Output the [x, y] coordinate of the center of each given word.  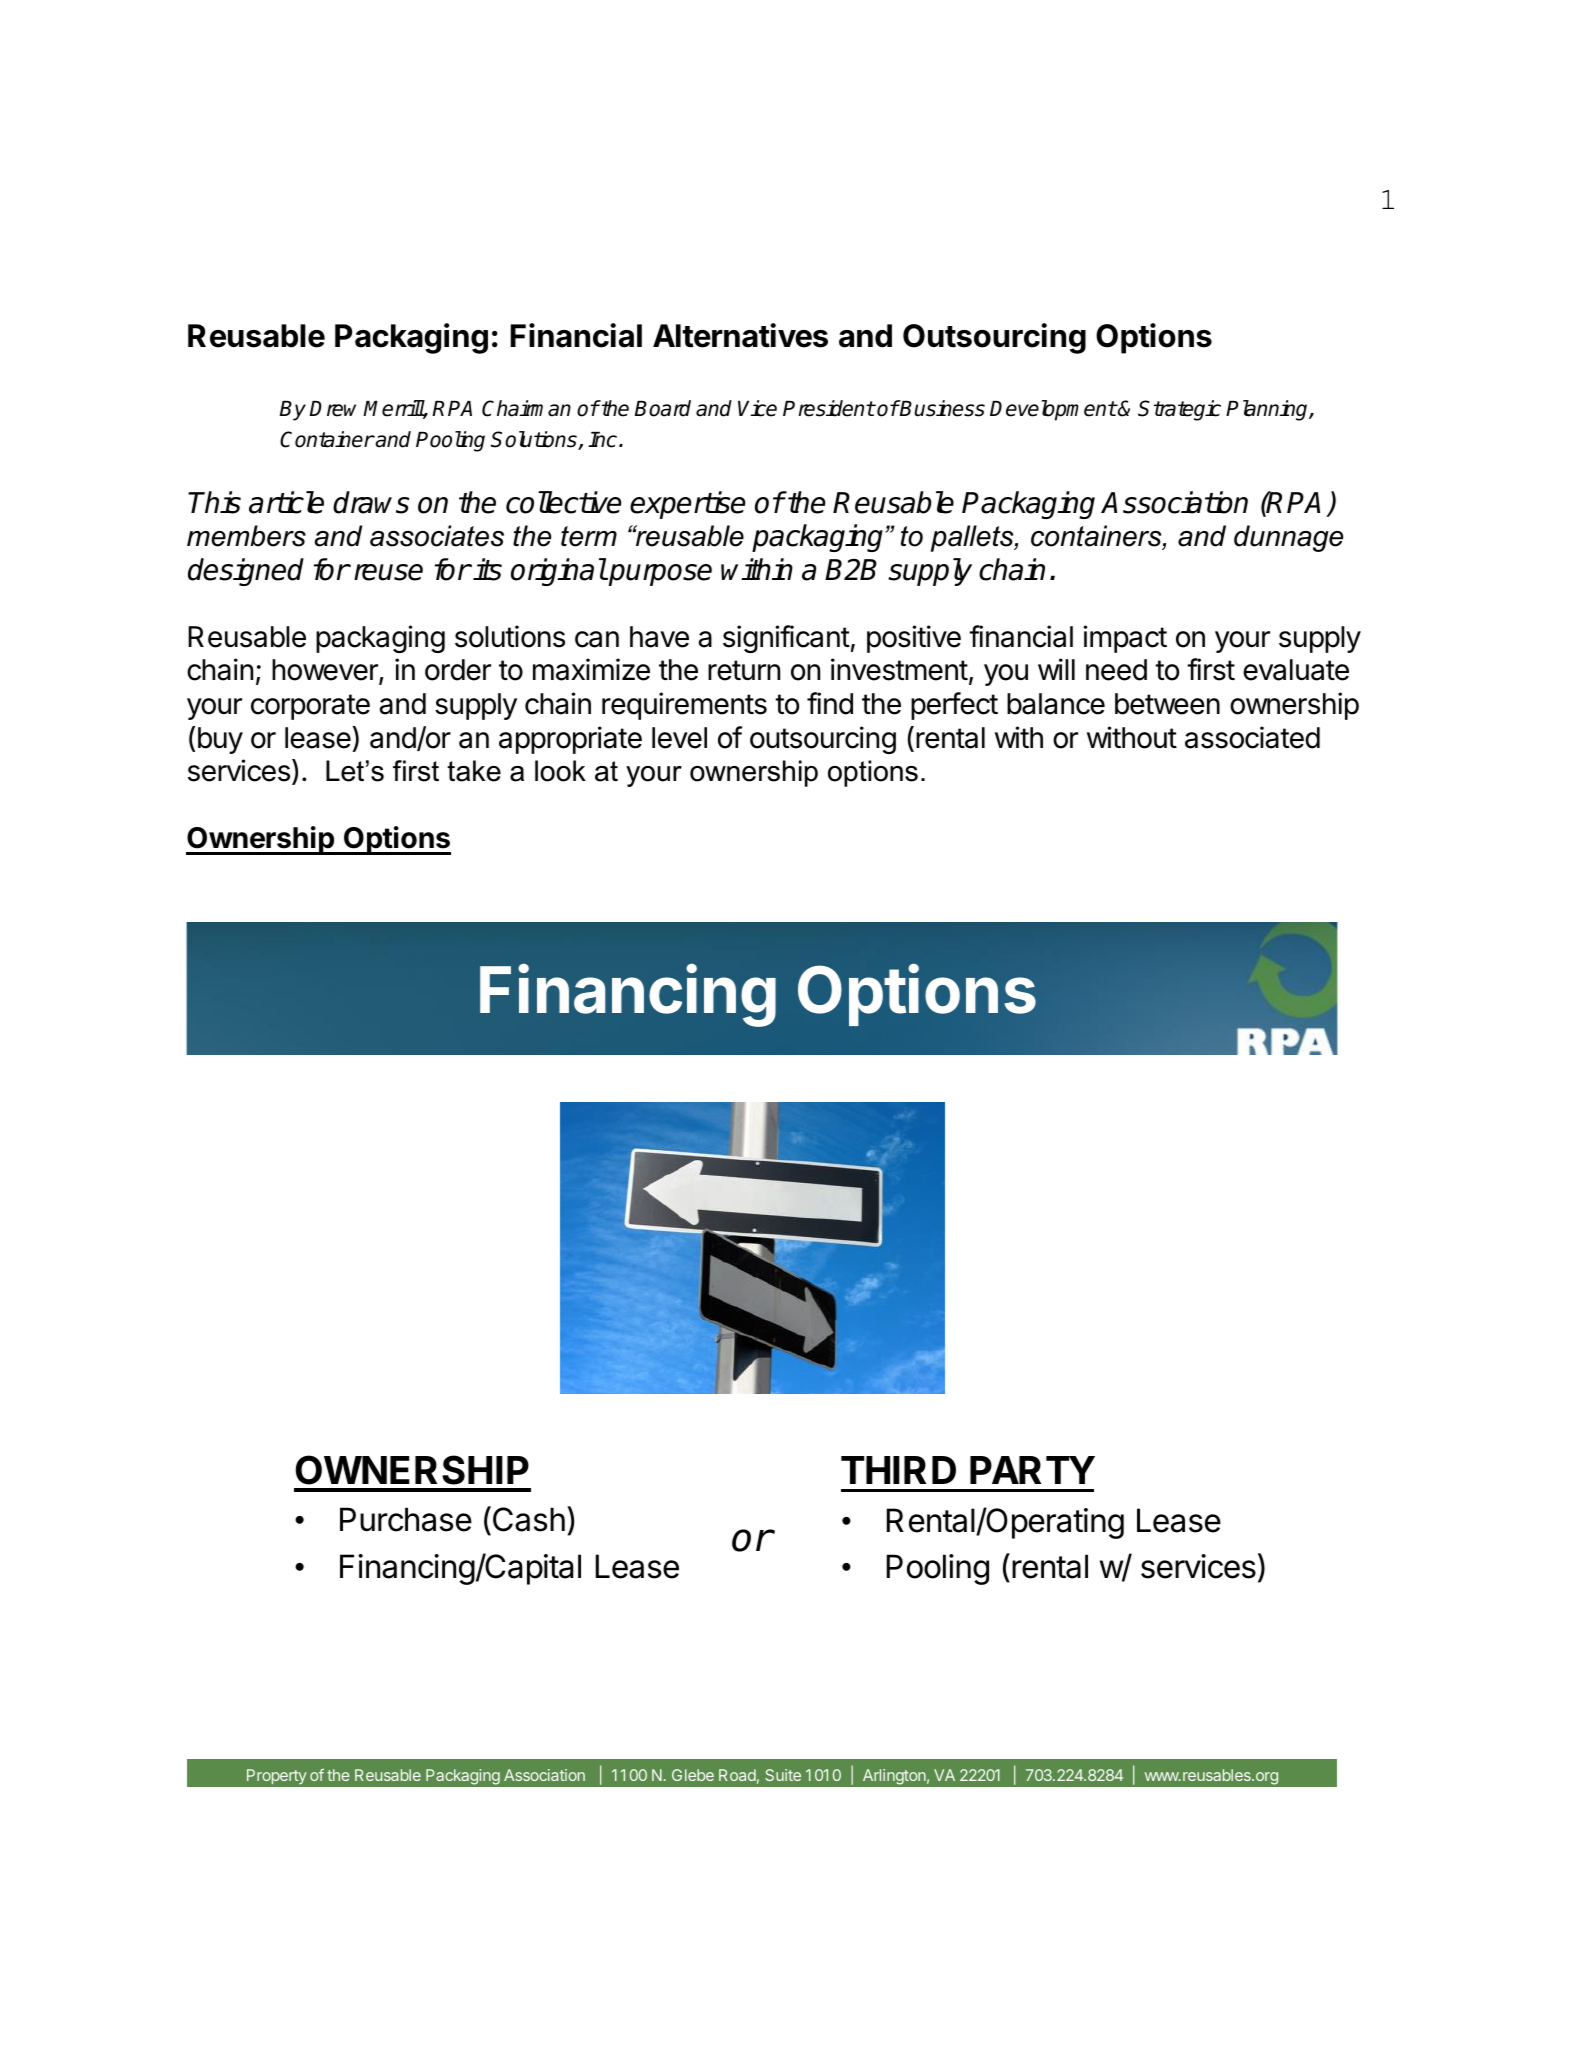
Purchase [406, 1519]
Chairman [526, 408]
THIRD [898, 1470]
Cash [527, 1520]
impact [1125, 639]
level [679, 738]
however [326, 671]
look [560, 771]
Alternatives [740, 335]
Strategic [1179, 410]
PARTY [1032, 1470]
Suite [783, 1775]
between [1167, 704]
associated [1252, 737]
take [474, 771]
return [744, 670]
